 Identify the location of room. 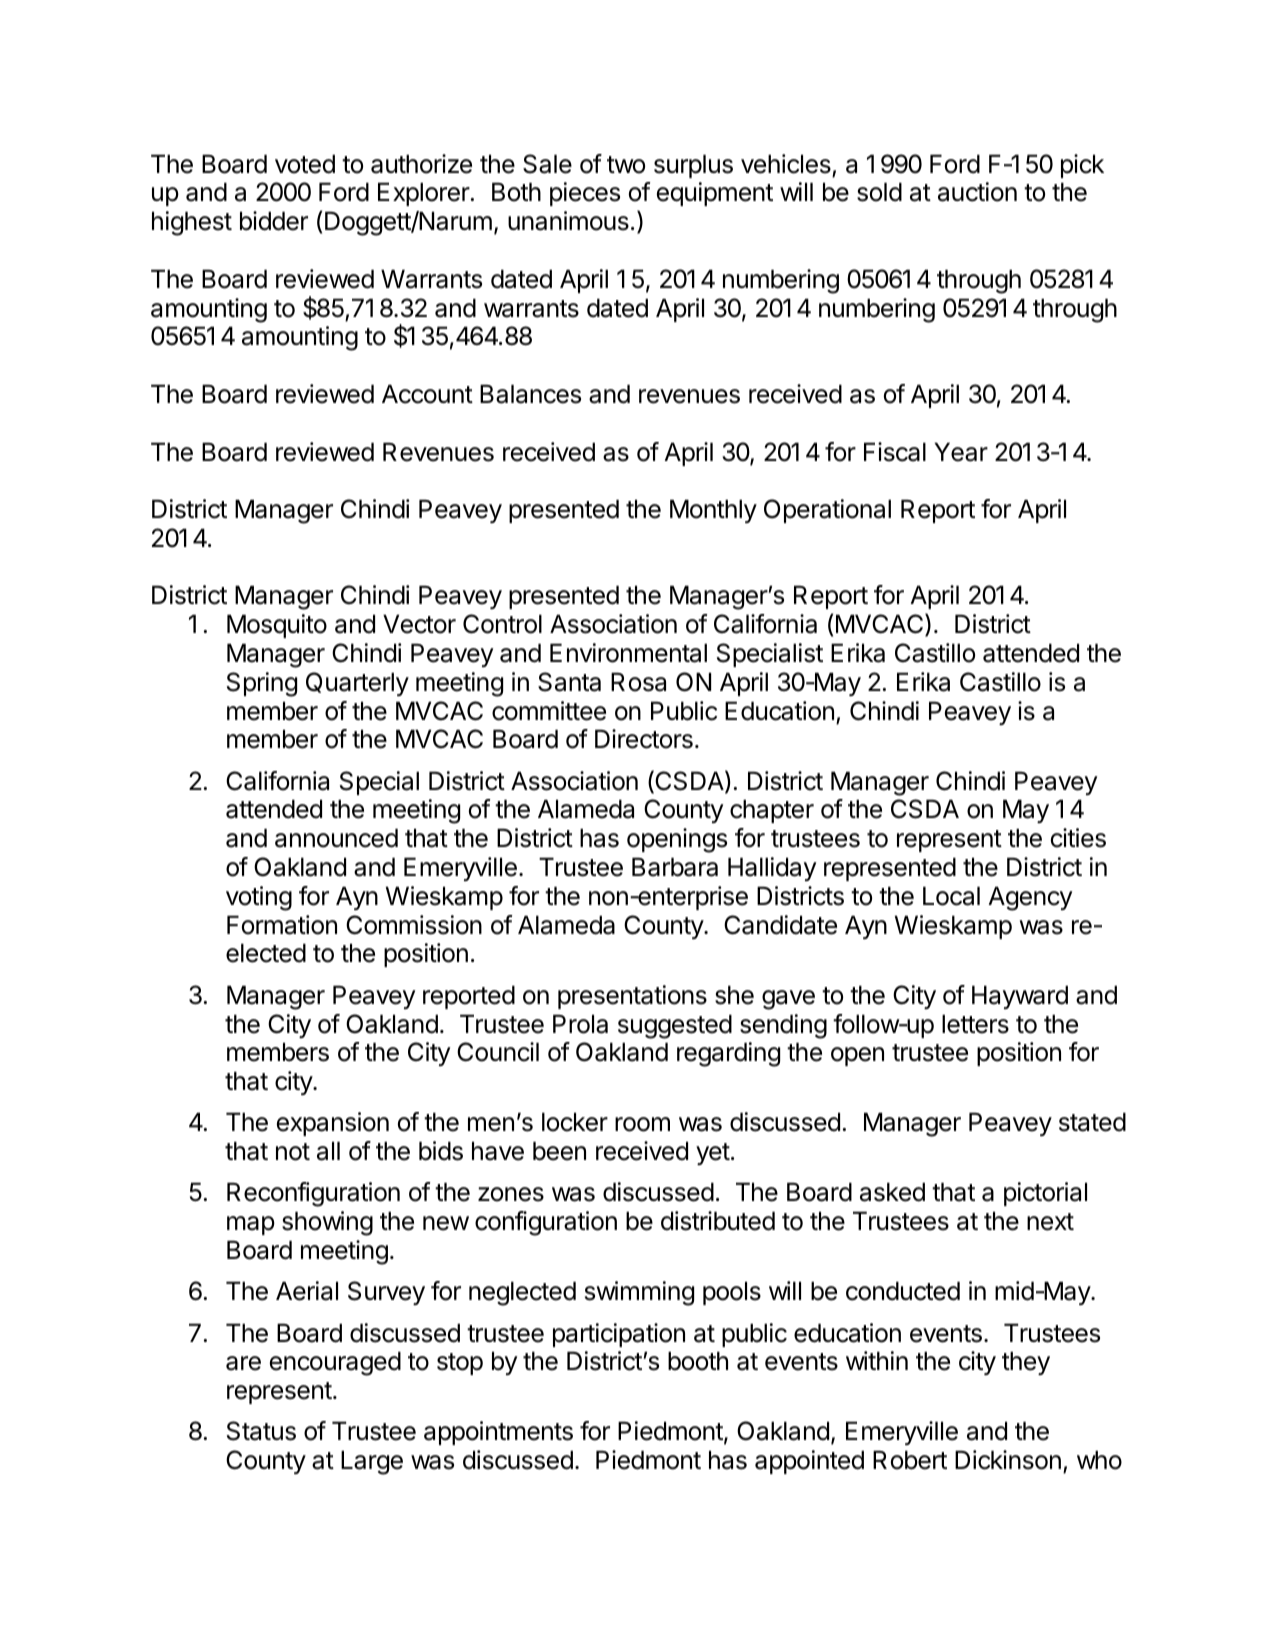
(642, 1124).
